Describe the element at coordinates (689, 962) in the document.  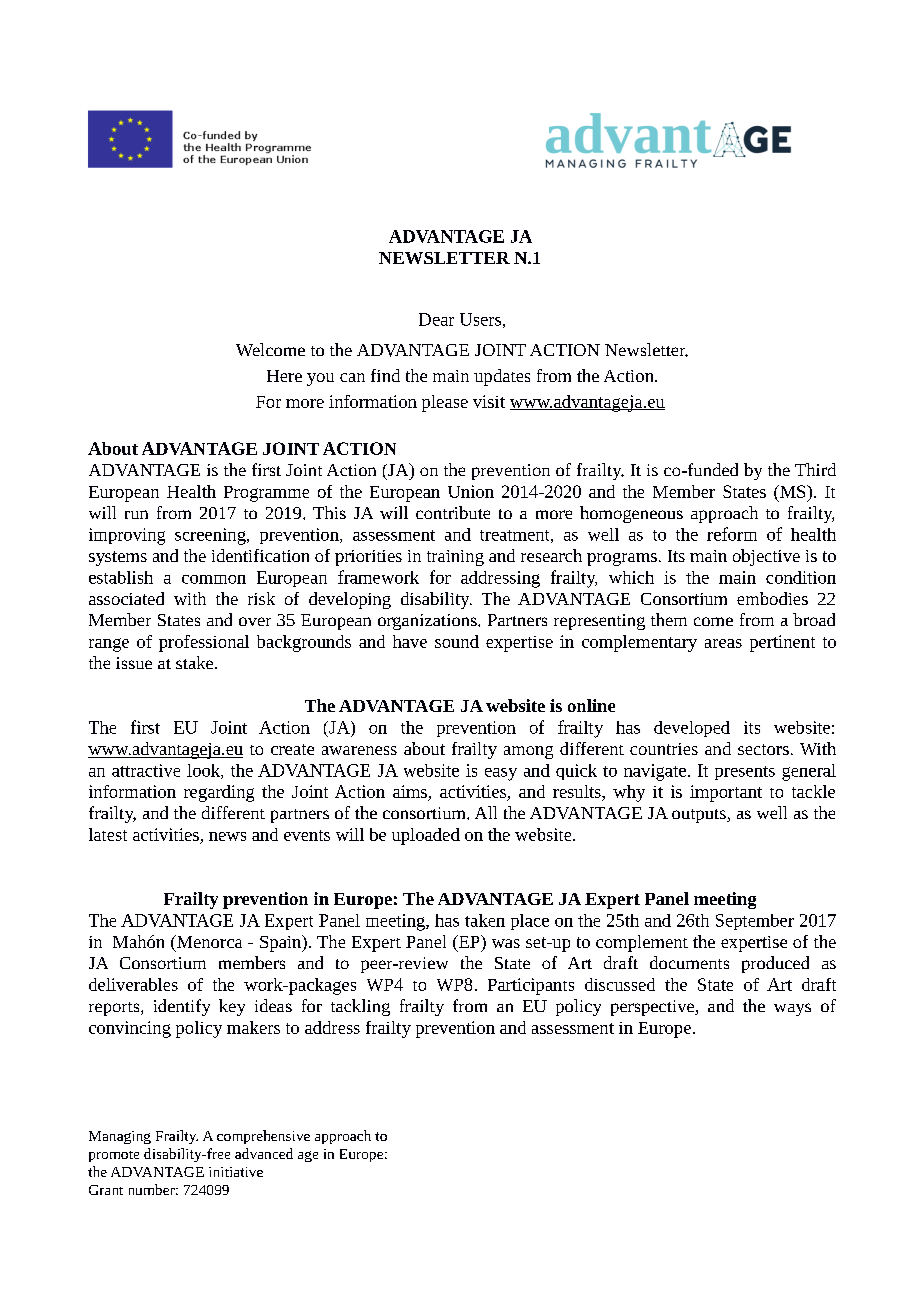
I see `documents` at that location.
